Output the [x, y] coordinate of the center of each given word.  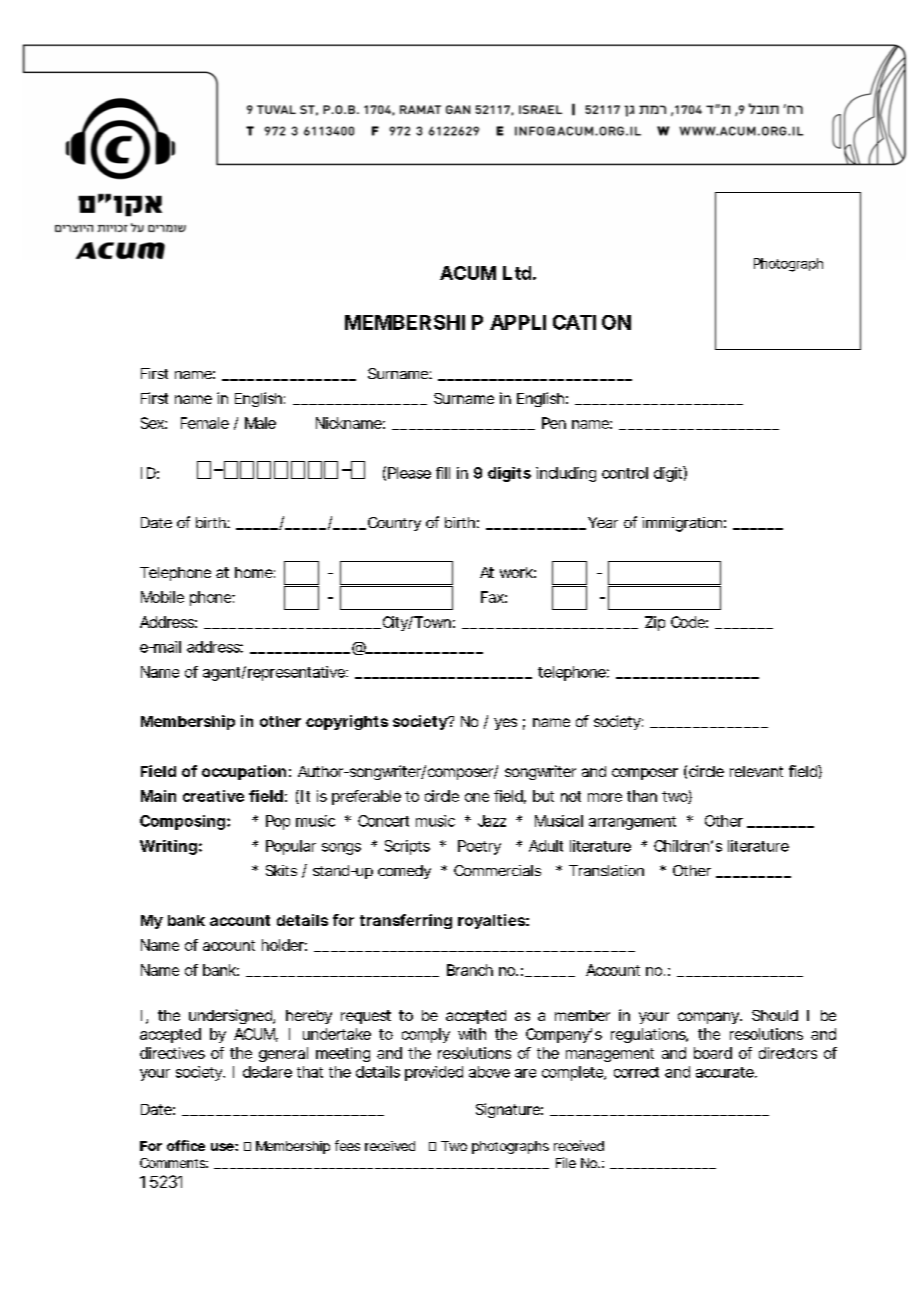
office [186, 1145]
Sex [152, 423]
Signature [508, 1110]
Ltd [517, 273]
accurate [725, 1072]
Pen [554, 423]
